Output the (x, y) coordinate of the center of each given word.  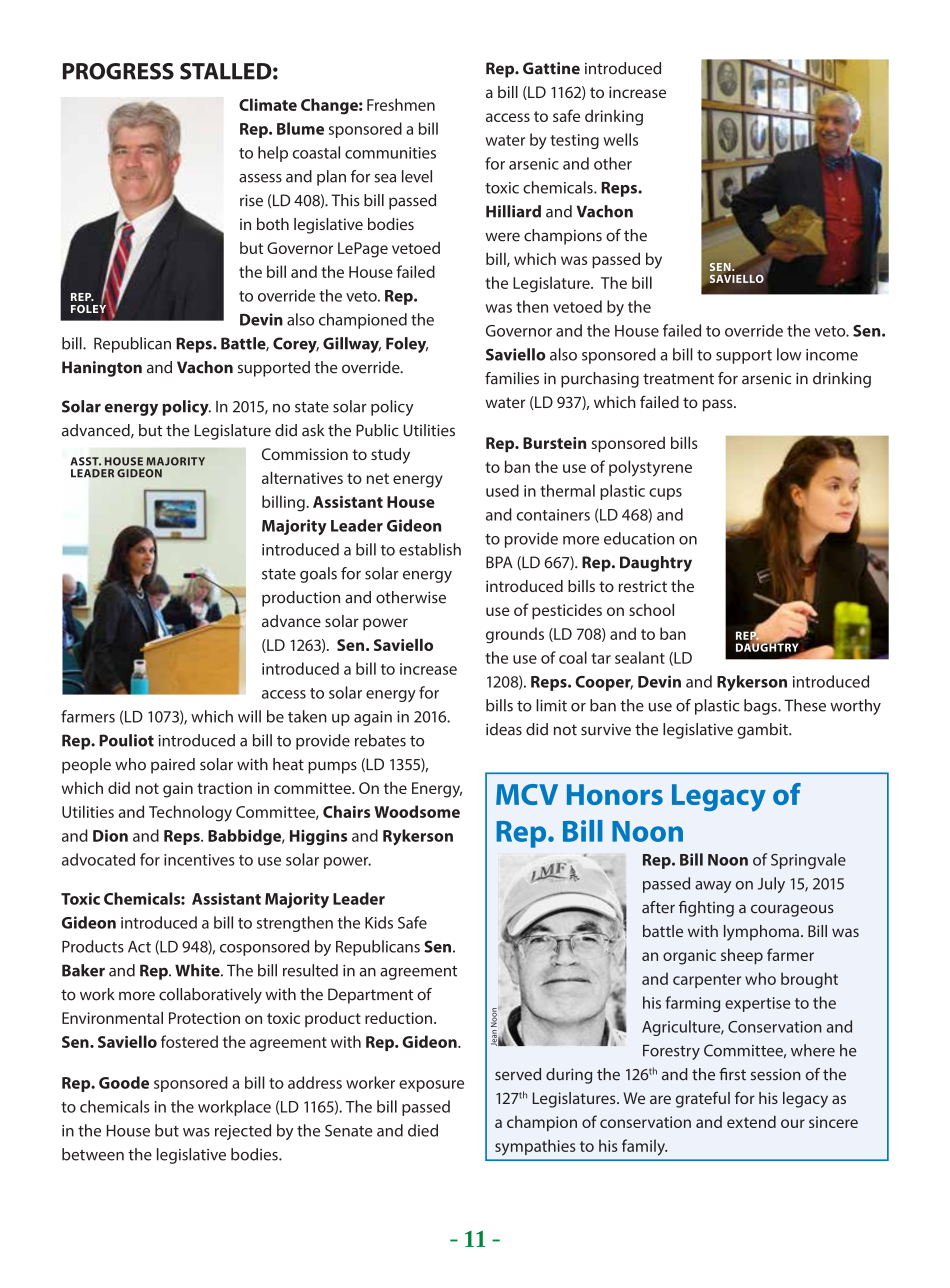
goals (318, 575)
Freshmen (401, 104)
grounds (515, 635)
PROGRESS (118, 71)
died (423, 1130)
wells (620, 139)
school (651, 609)
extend (751, 1122)
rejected (243, 1132)
